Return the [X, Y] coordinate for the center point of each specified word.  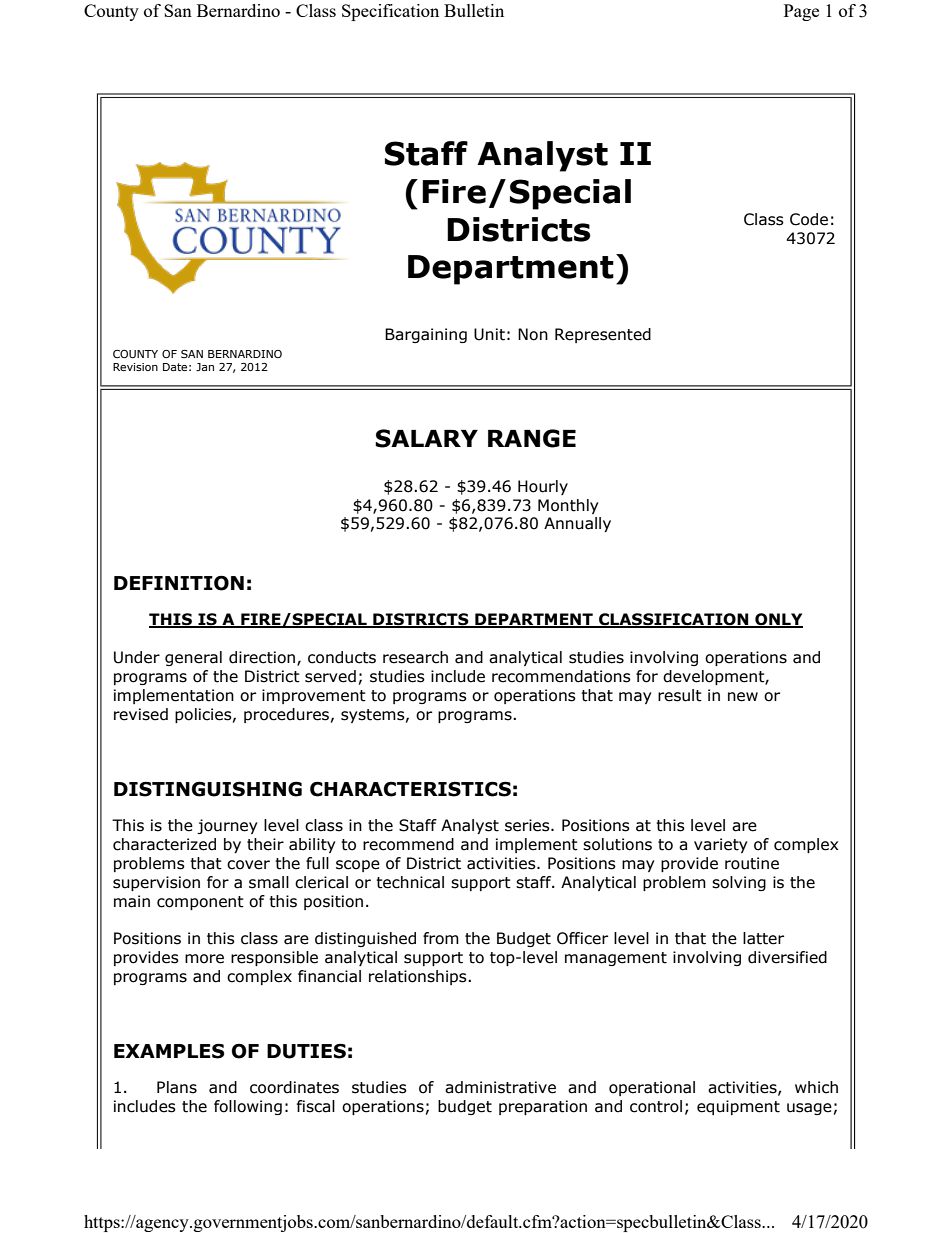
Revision [135, 367]
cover [248, 865]
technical [410, 882]
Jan [205, 367]
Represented [603, 335]
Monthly [568, 506]
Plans [177, 1087]
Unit [489, 334]
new [743, 697]
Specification [390, 12]
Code [809, 219]
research [415, 657]
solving [739, 883]
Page [801, 12]
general [193, 658]
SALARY [426, 438]
